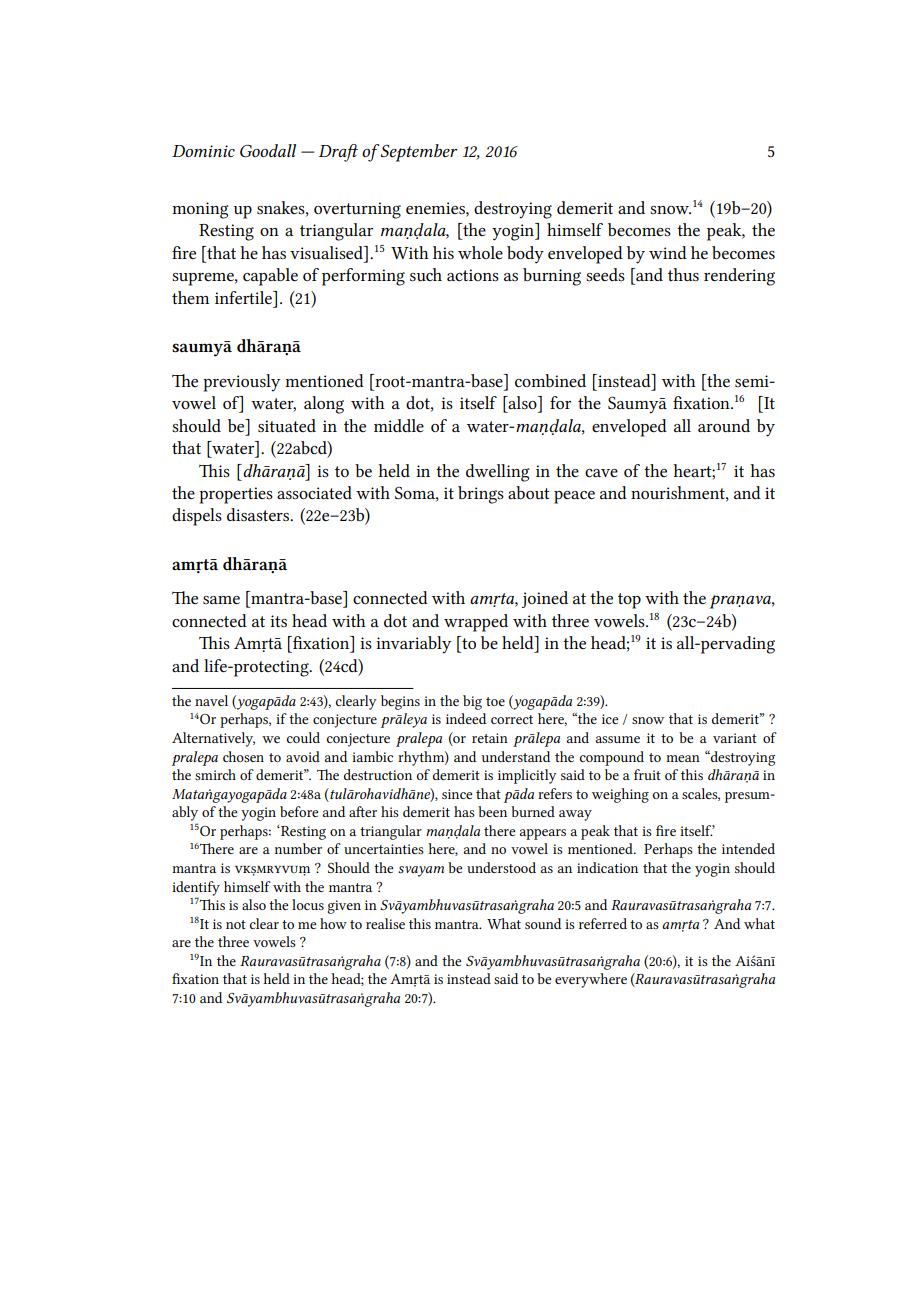  What do you see at coordinates (724, 425) in the screenshot?
I see `around` at bounding box center [724, 425].
